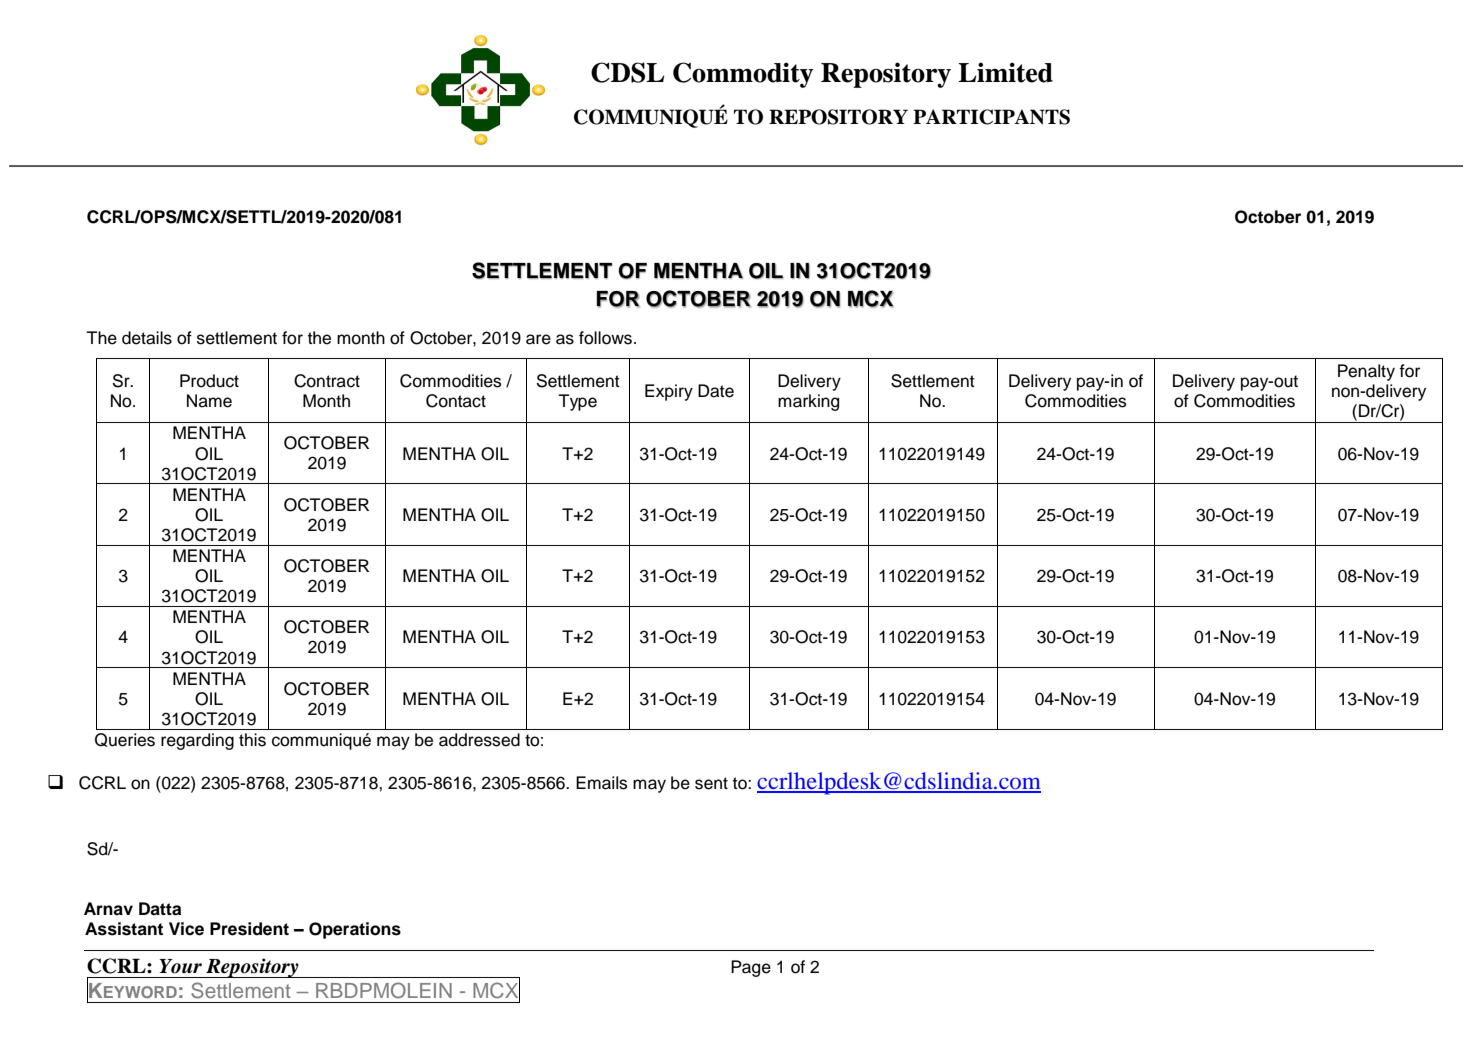  I want to click on President, so click(249, 929).
